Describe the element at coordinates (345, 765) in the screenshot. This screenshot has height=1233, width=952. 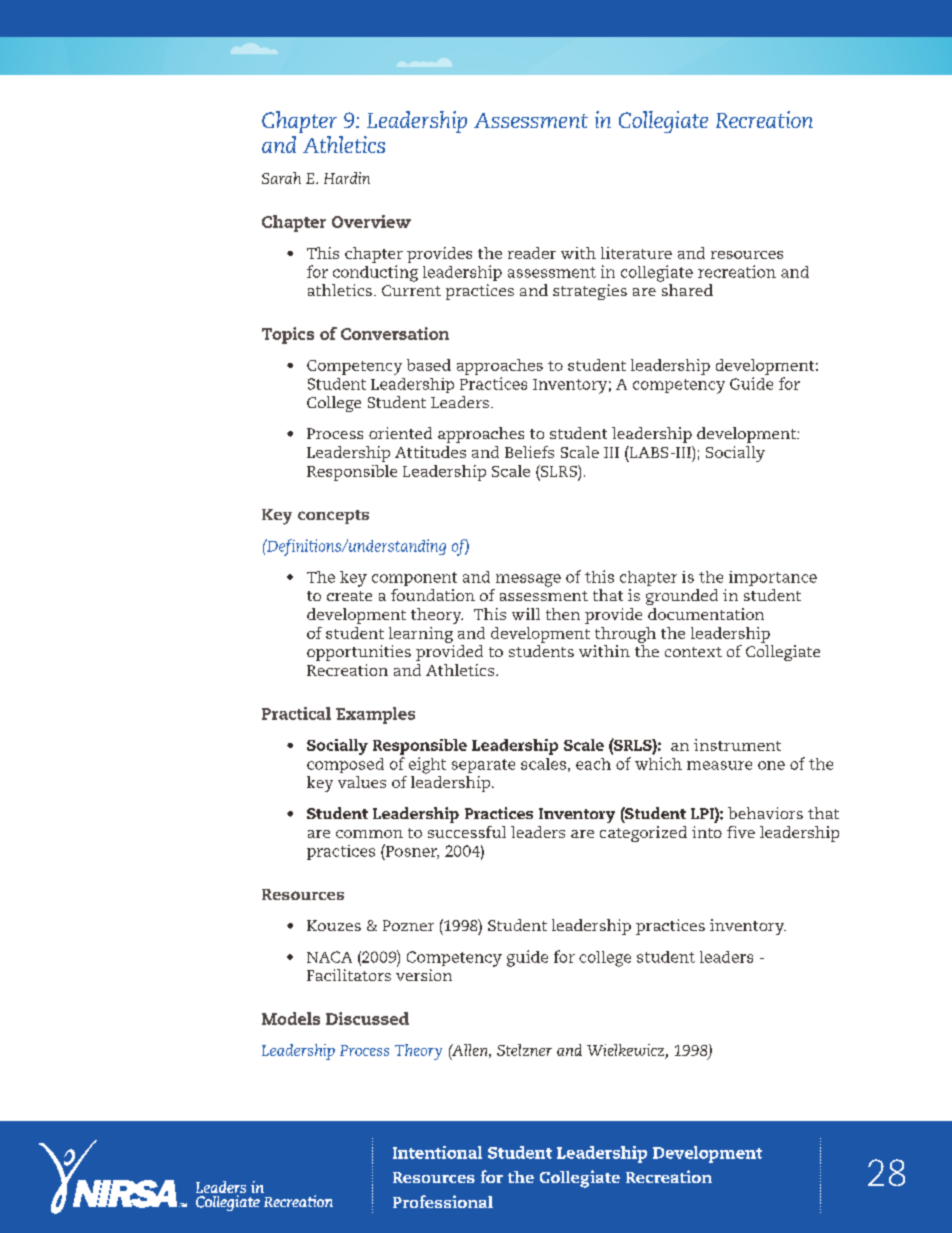
I see `composed` at that location.
